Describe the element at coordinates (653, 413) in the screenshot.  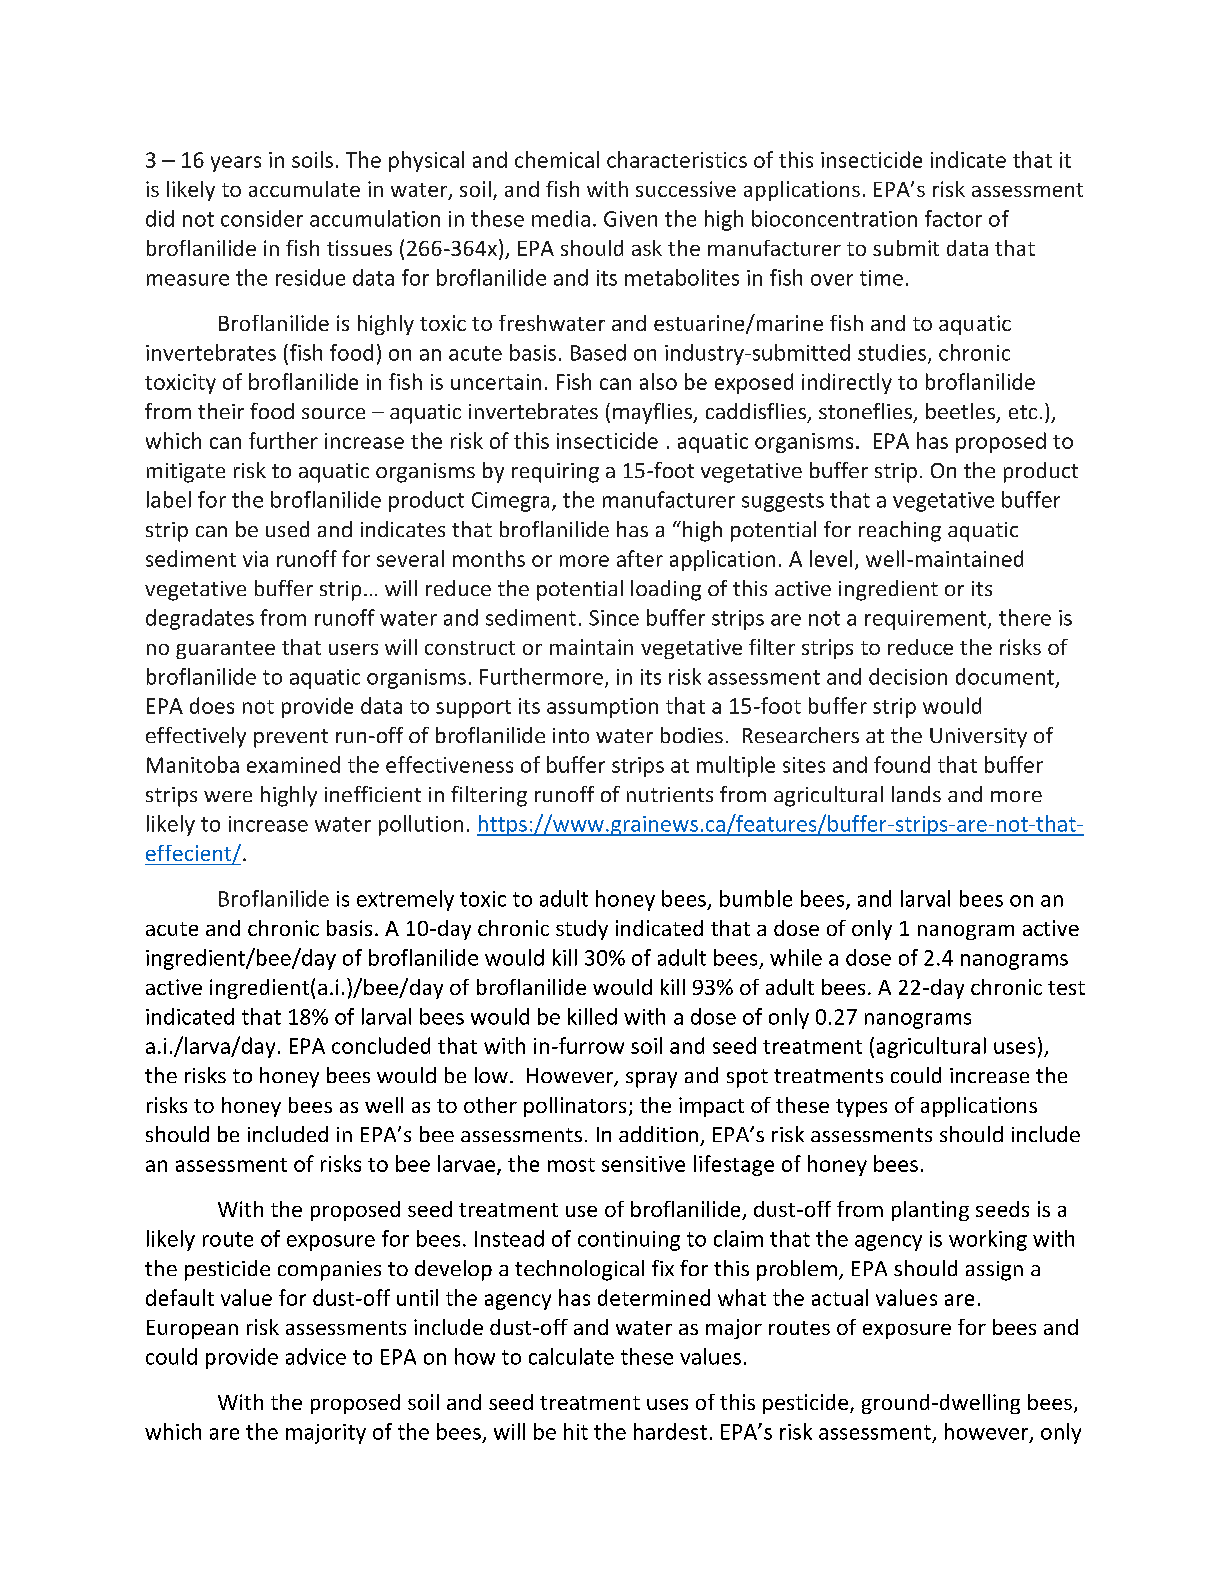
I see `mayflies` at that location.
